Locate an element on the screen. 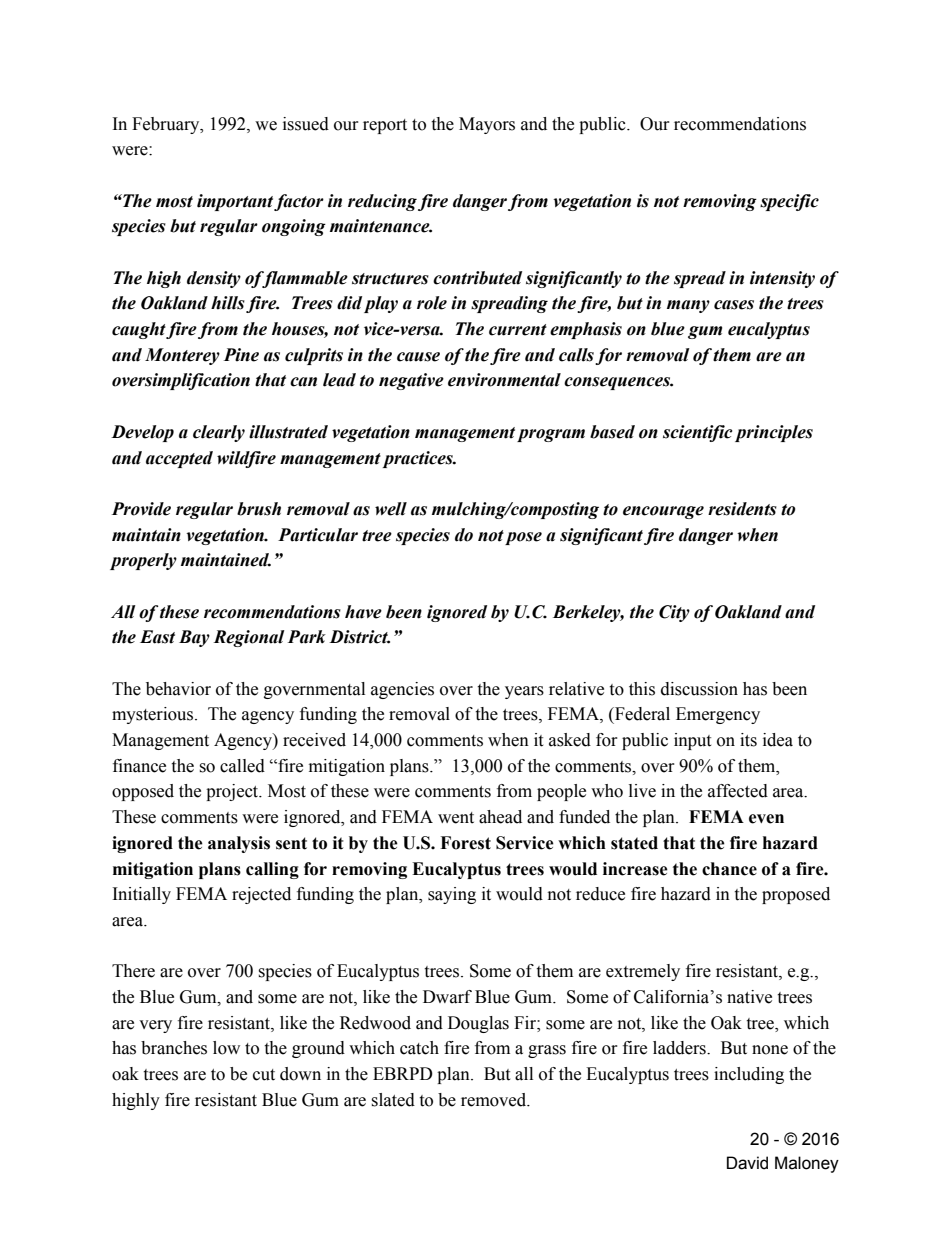 The image size is (952, 1233). Mayors is located at coordinates (487, 125).
